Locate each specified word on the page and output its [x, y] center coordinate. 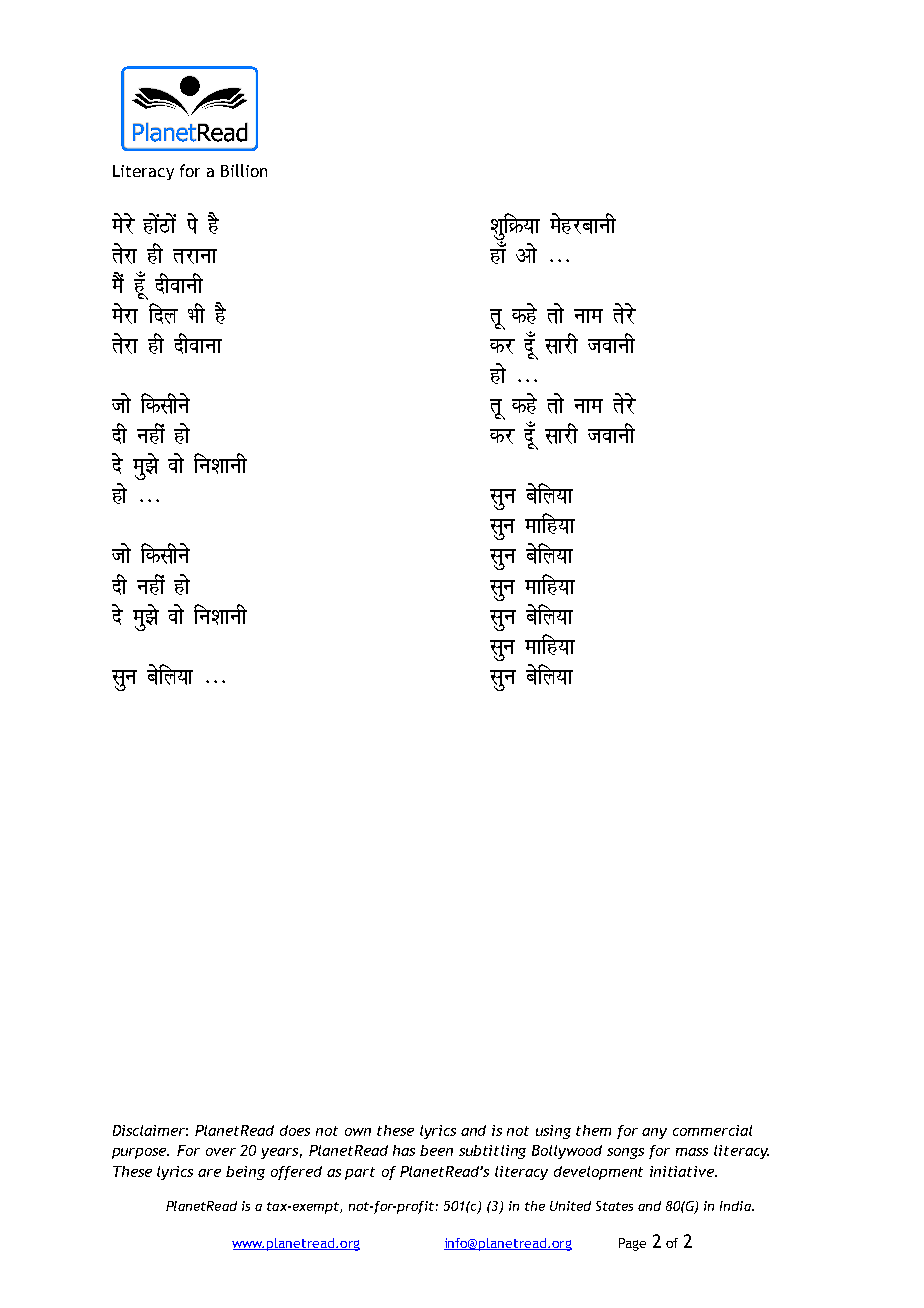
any [654, 1133]
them [593, 1130]
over [221, 1152]
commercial [712, 1130]
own [358, 1132]
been [436, 1150]
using [553, 1132]
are [209, 1173]
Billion [244, 170]
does [295, 1130]
